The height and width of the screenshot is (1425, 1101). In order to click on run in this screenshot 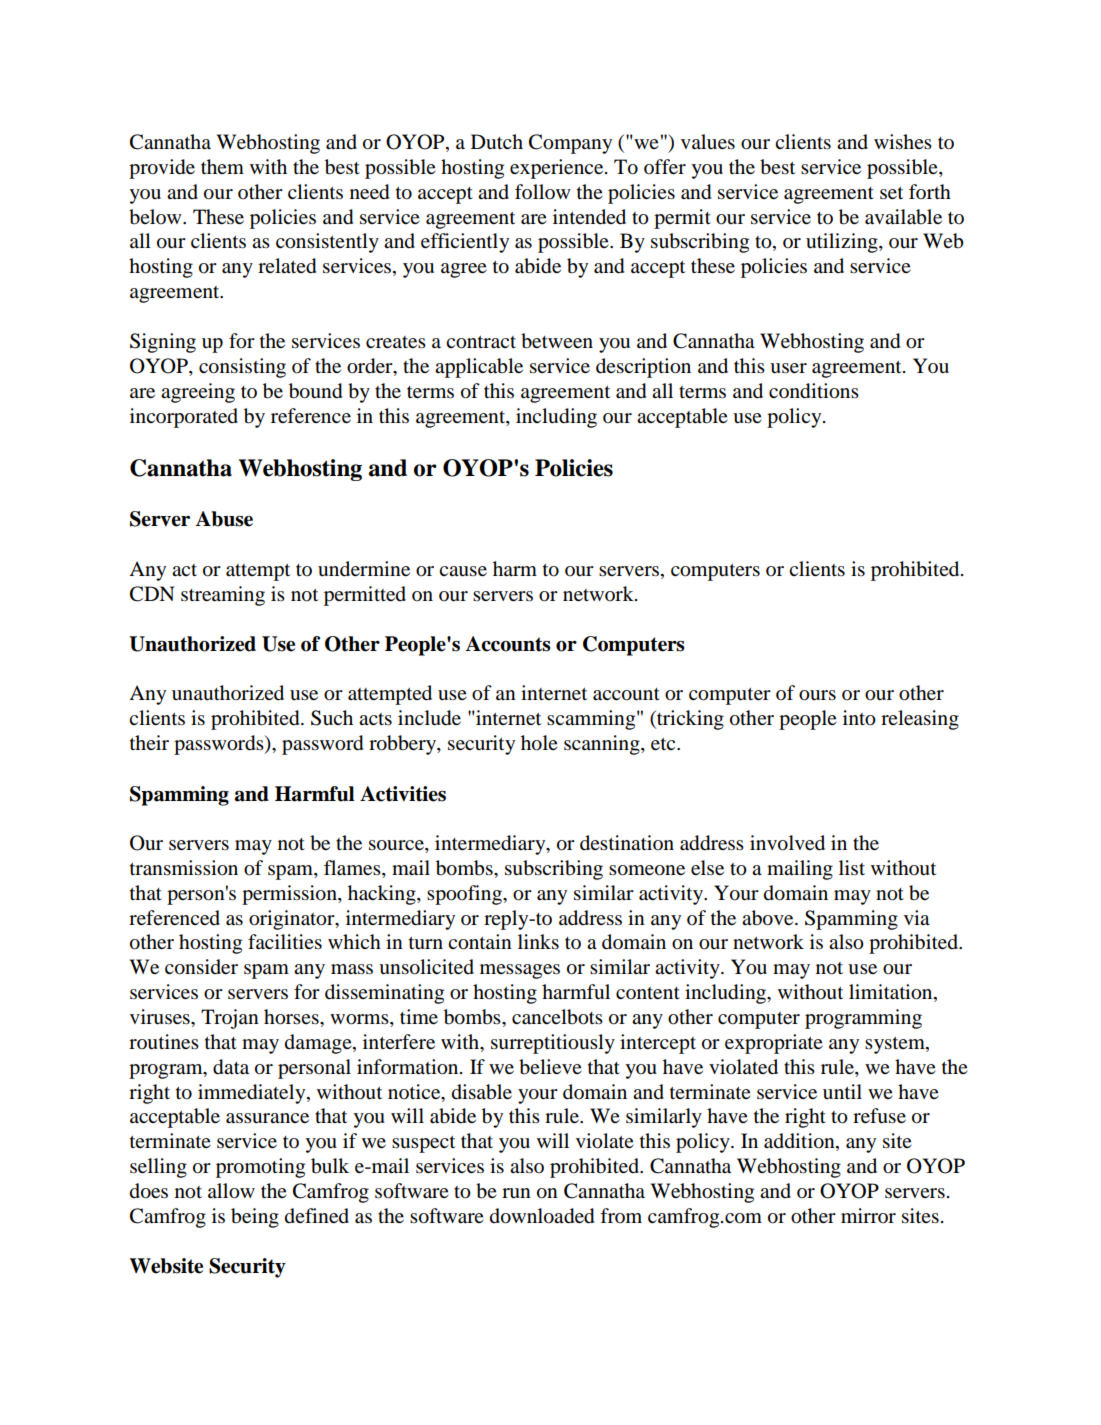, I will do `click(516, 1193)`.
